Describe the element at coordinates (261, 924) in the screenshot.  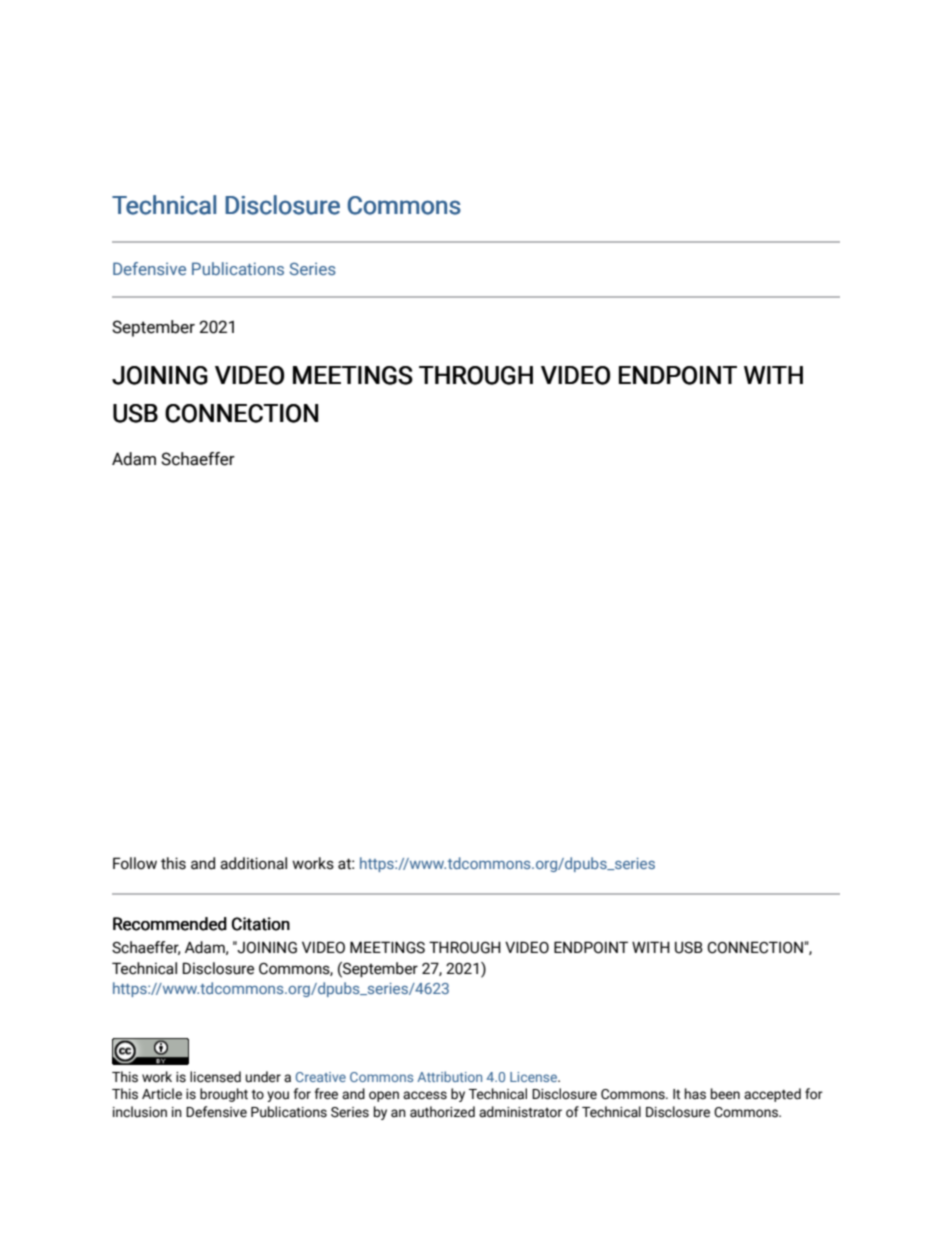
I see `Citation` at that location.
